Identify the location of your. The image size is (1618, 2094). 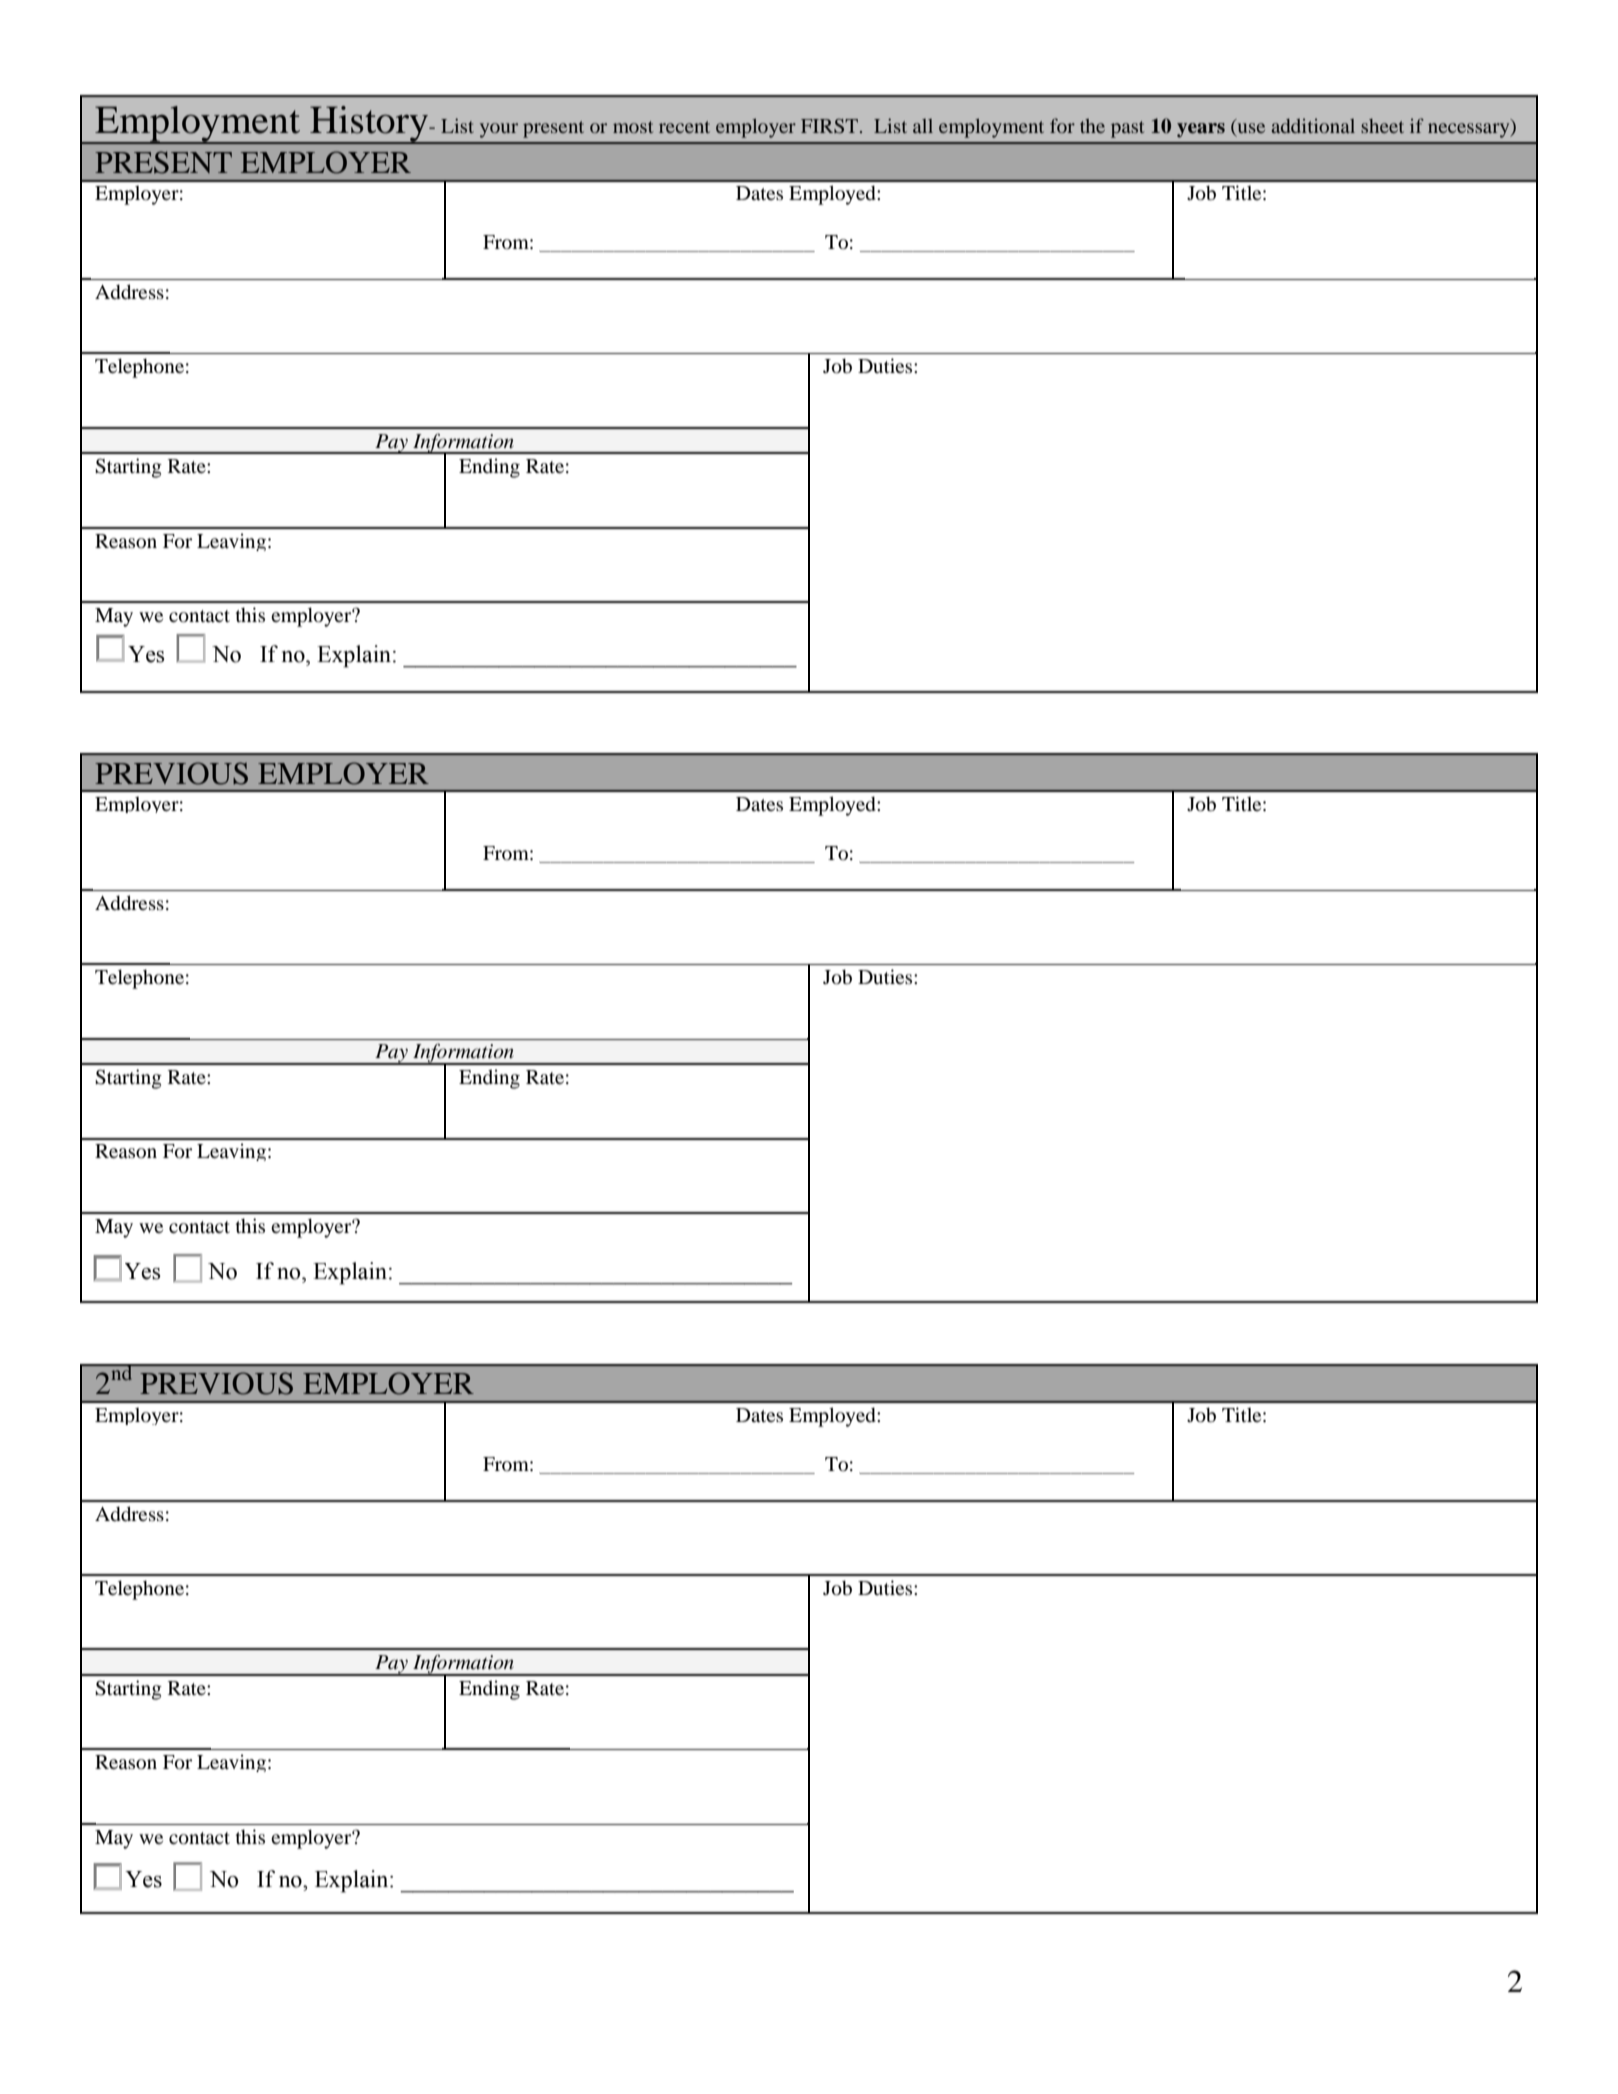
(499, 130).
